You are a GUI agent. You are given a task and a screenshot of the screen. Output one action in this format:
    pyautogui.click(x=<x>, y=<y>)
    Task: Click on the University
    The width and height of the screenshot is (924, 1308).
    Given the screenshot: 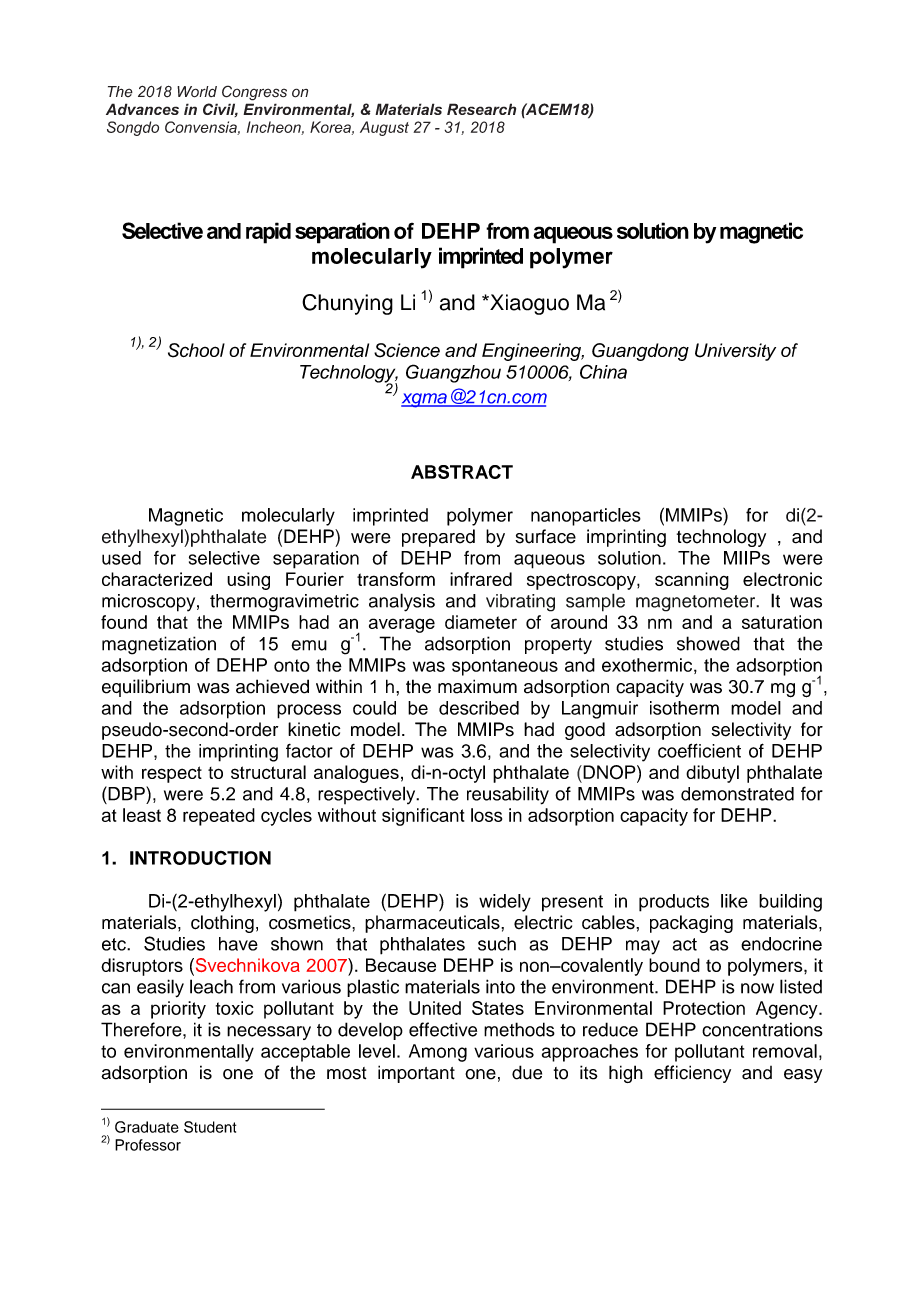 What is the action you would take?
    pyautogui.click(x=735, y=352)
